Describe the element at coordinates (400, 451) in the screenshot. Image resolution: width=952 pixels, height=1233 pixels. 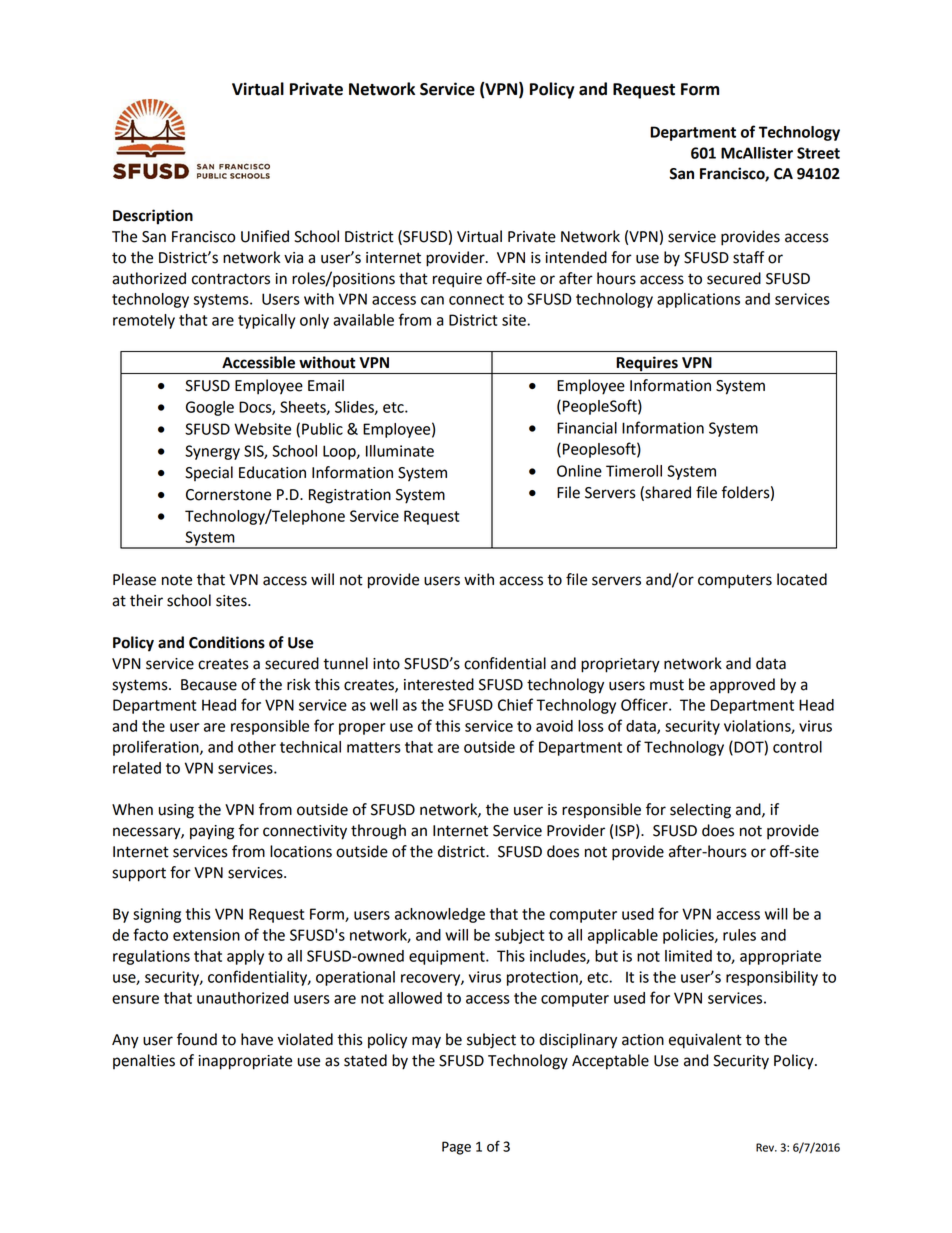
I see `Illuminate` at that location.
